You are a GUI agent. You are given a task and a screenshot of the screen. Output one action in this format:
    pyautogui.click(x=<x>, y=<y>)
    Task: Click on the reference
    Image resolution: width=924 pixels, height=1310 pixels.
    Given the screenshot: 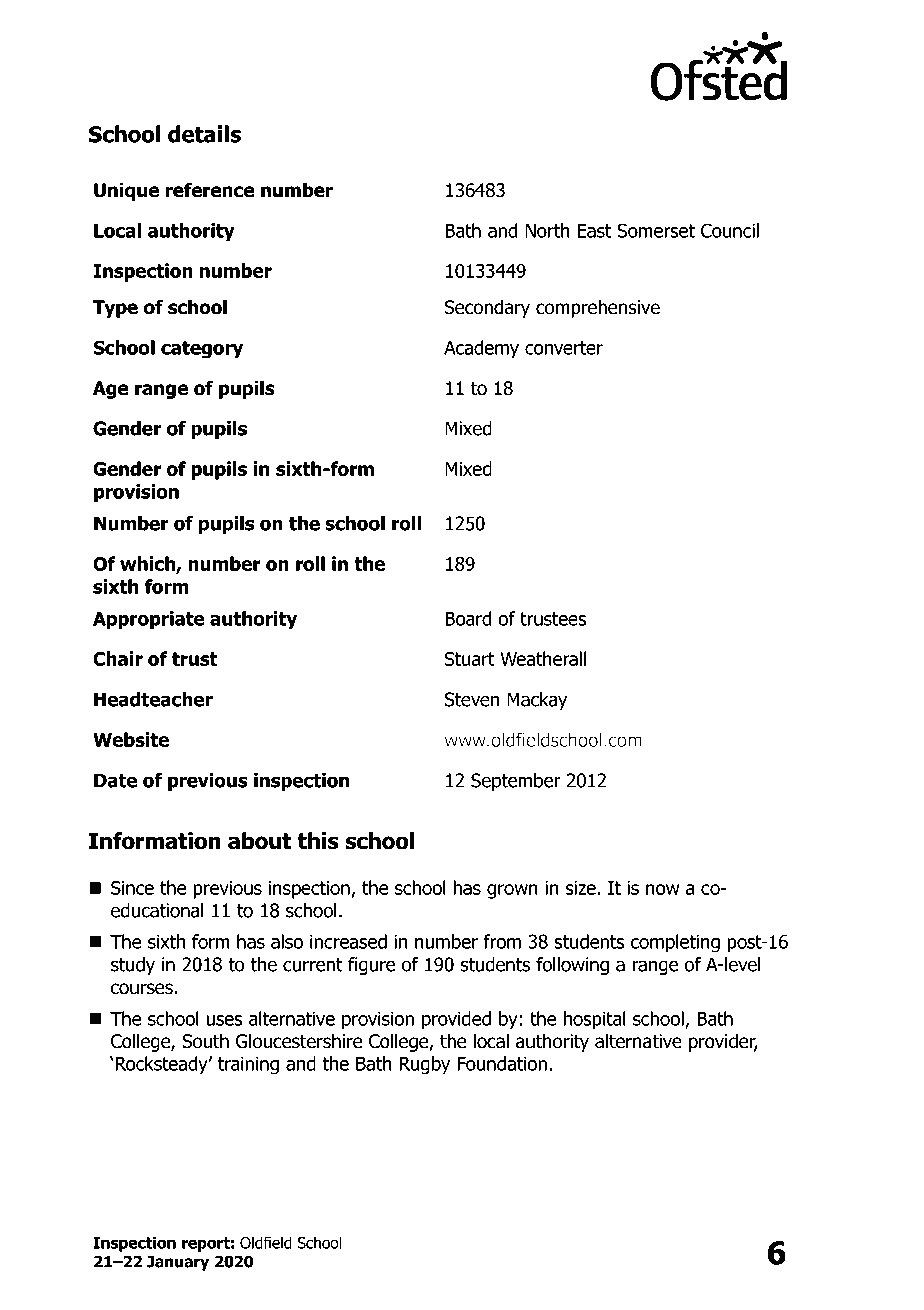 What is the action you would take?
    pyautogui.click(x=210, y=190)
